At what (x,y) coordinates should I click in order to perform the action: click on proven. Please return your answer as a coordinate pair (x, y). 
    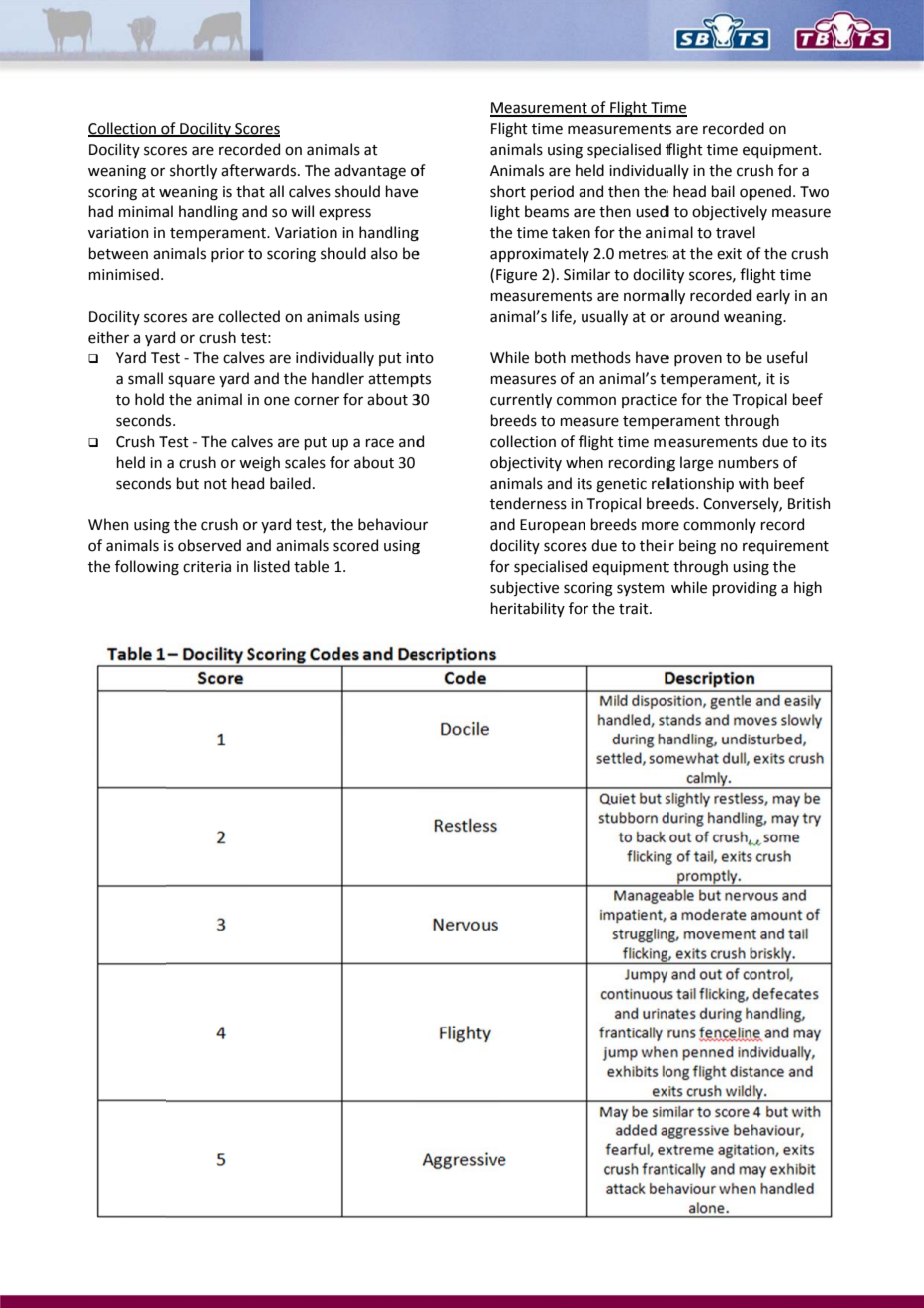
    Looking at the image, I should click on (698, 360).
